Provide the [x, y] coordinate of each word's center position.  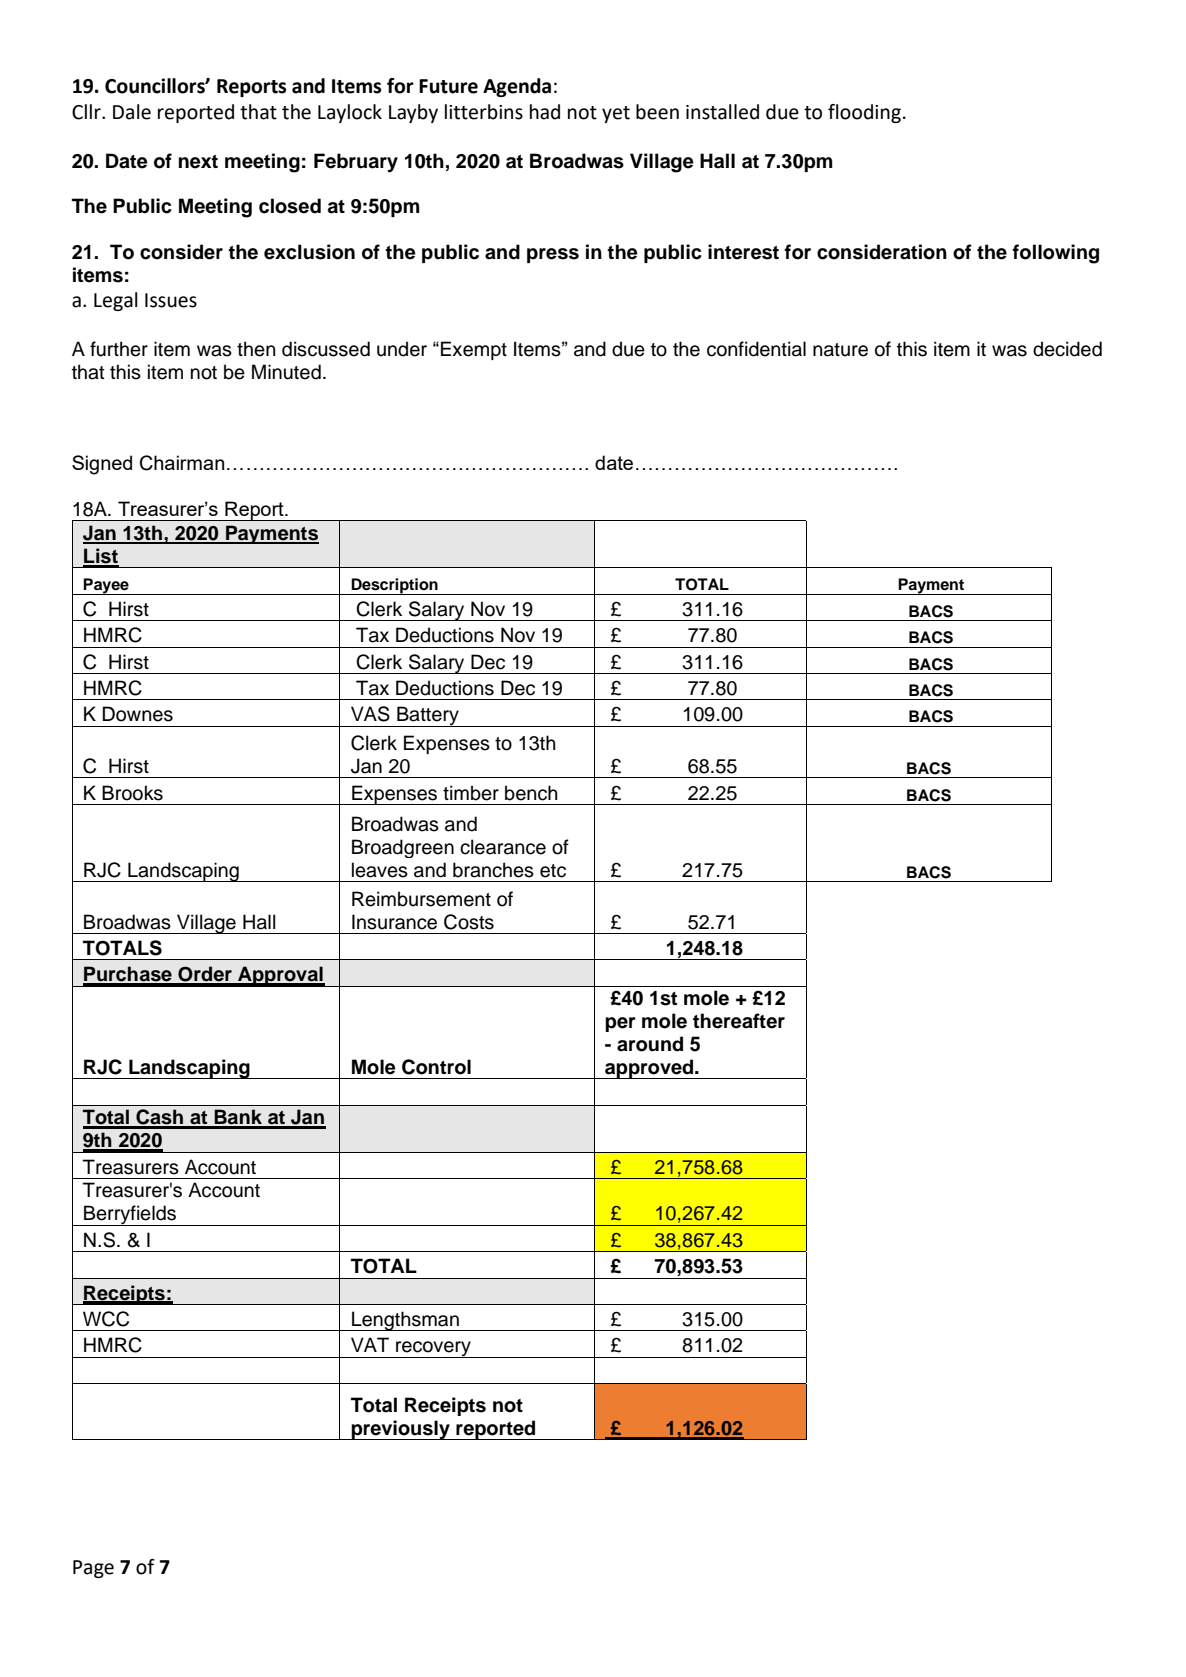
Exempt [474, 350]
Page [93, 1569]
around [650, 1044]
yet [616, 114]
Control [436, 1067]
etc [553, 871]
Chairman [182, 463]
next [198, 162]
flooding [864, 113]
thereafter [739, 1021]
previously [401, 1430]
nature [840, 350]
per [620, 1024]
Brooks [132, 793]
